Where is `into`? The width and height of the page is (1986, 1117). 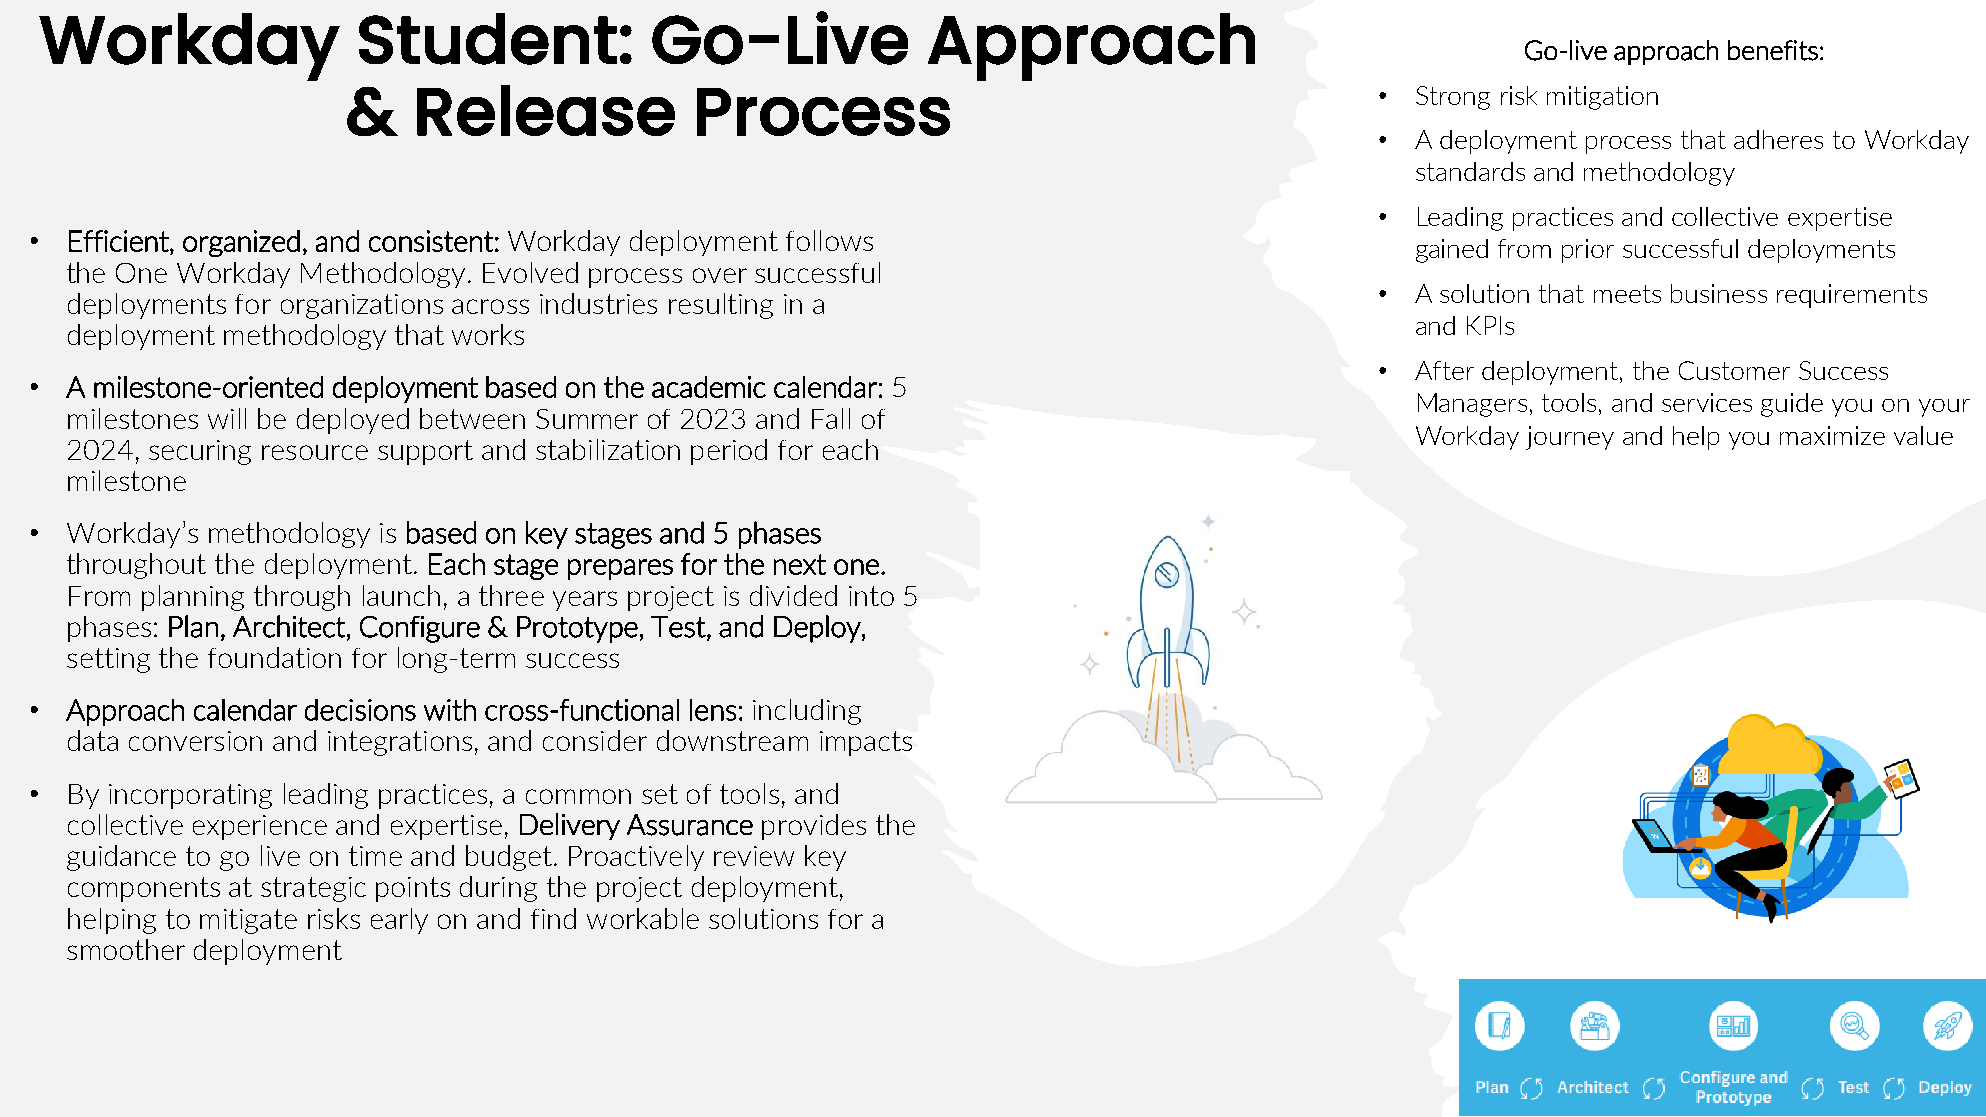
into is located at coordinates (871, 596).
